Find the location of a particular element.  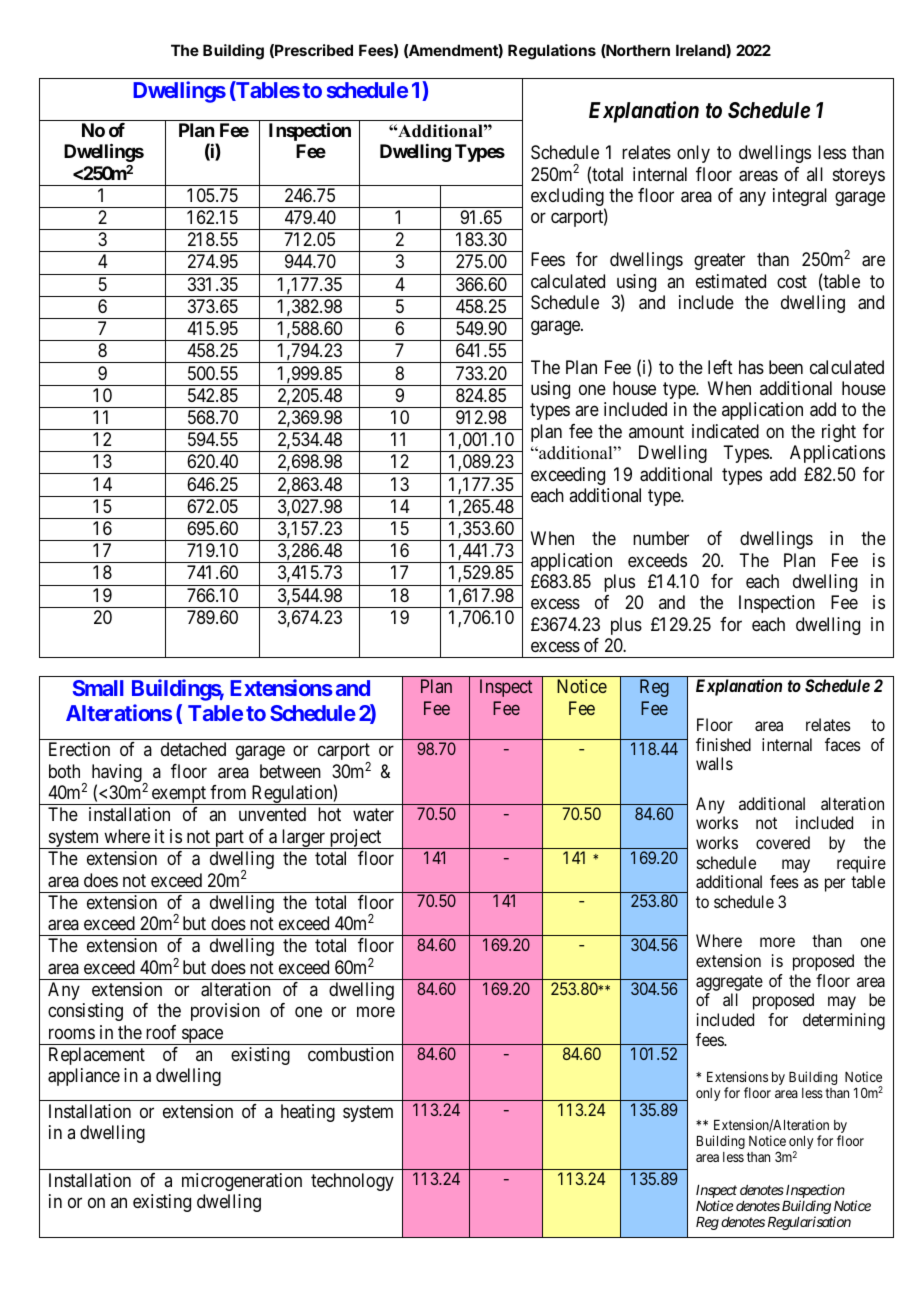

integral is located at coordinates (800, 197).
